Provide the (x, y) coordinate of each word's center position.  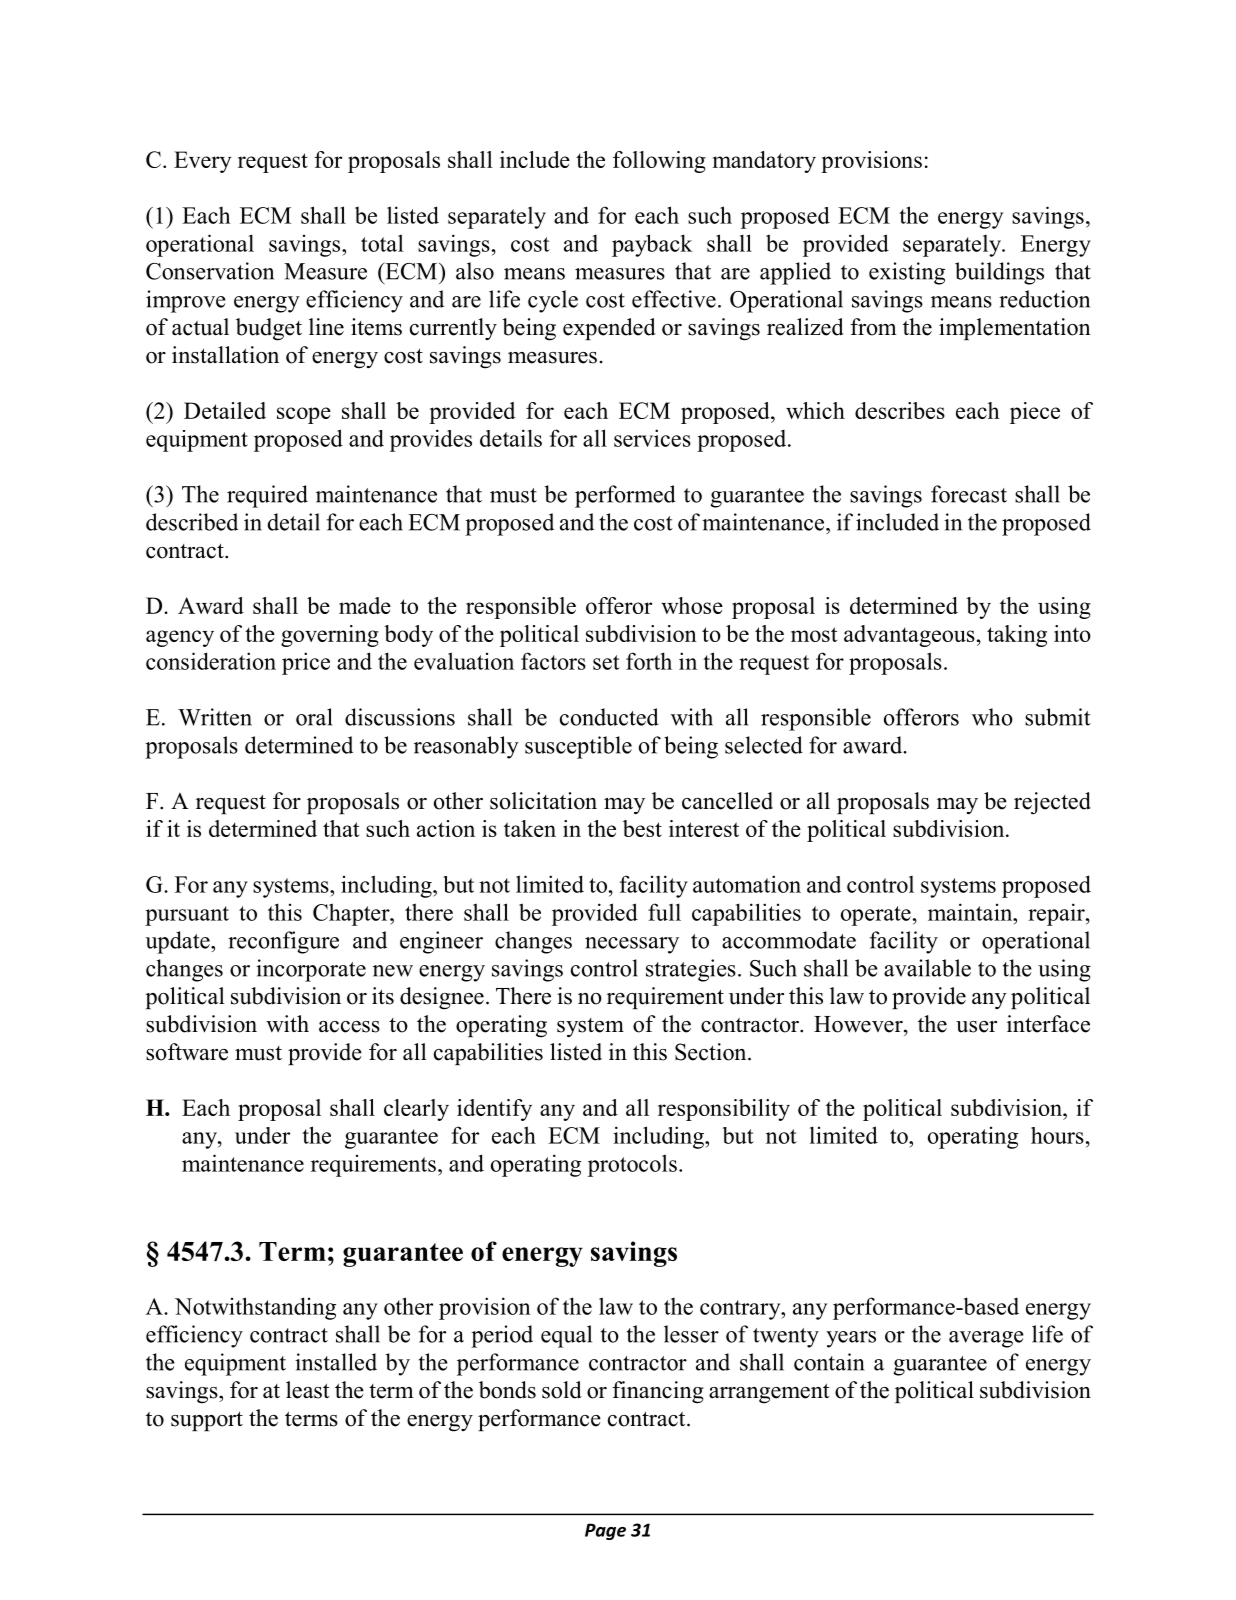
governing (330, 636)
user (976, 1027)
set (606, 662)
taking (1017, 636)
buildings (999, 273)
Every (203, 162)
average (986, 1339)
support (207, 1421)
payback (652, 245)
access (349, 1027)
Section (712, 1052)
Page (605, 1531)
